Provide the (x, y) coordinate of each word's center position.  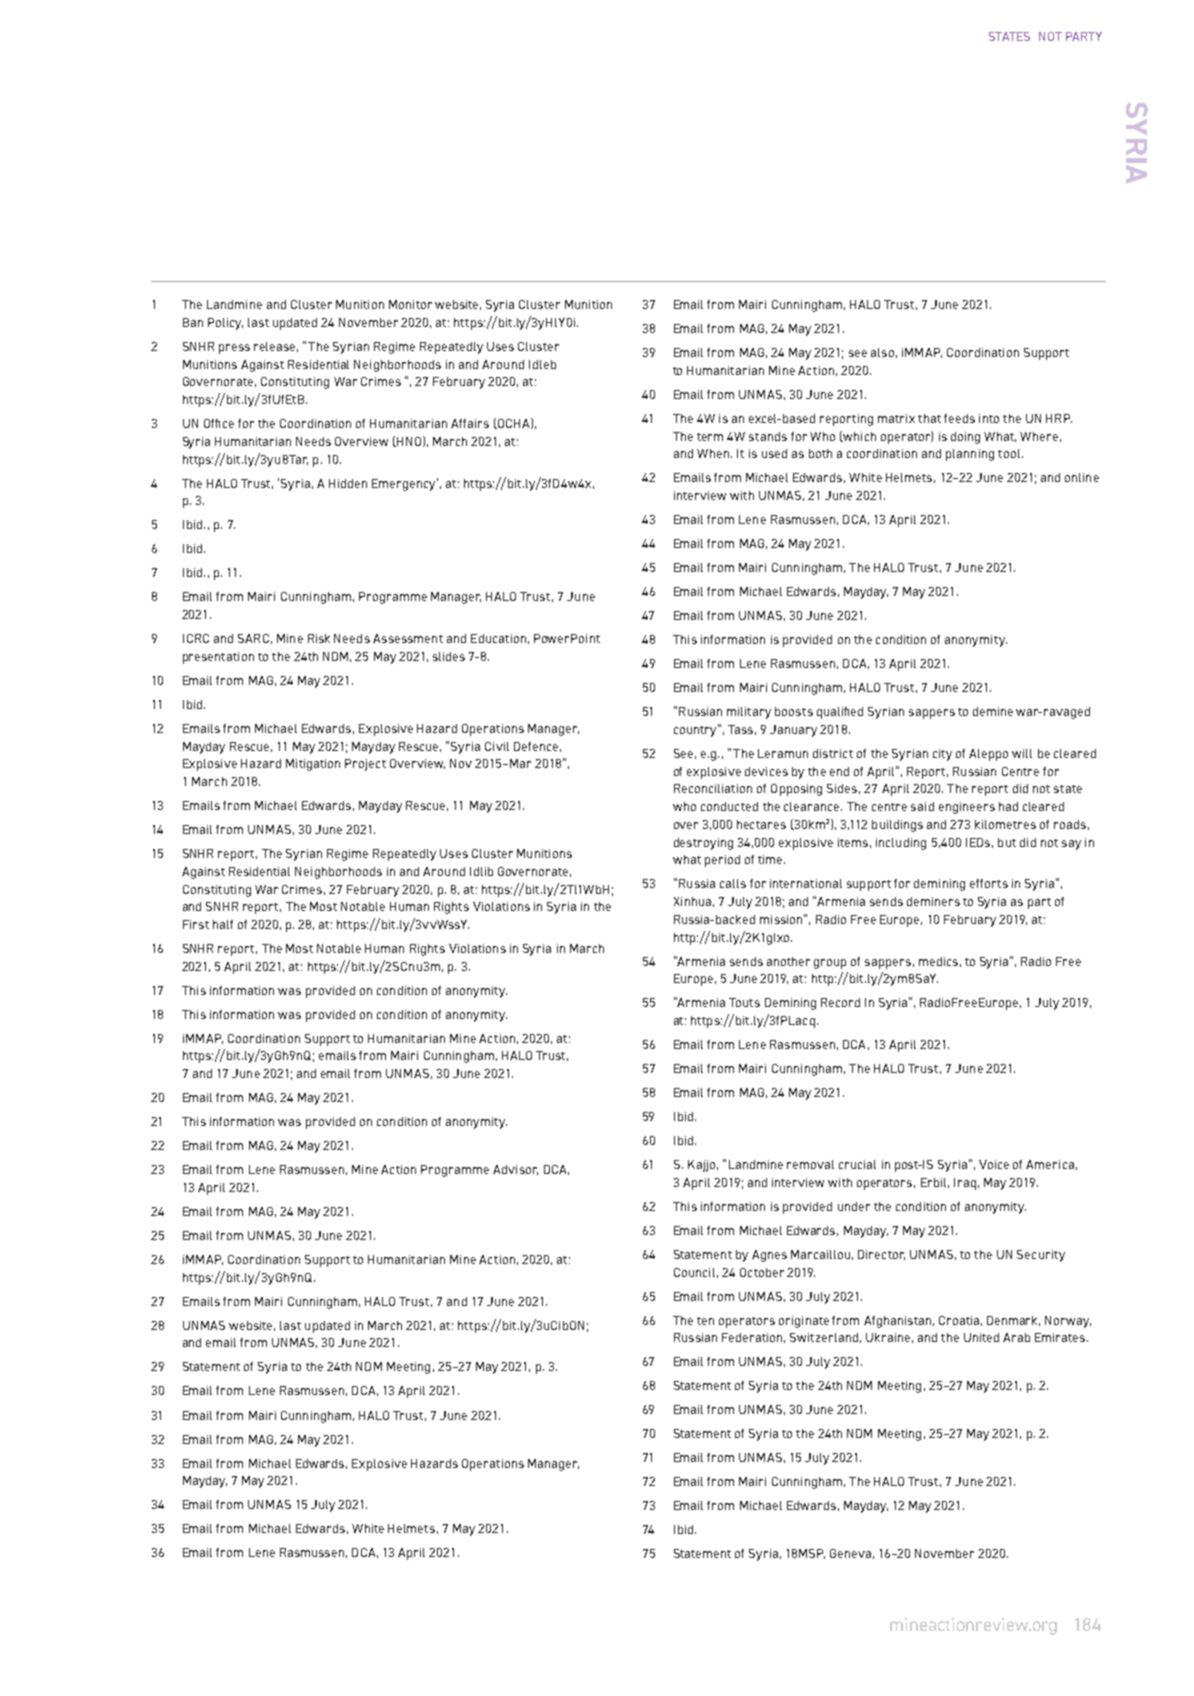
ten (705, 1321)
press (234, 349)
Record (840, 1002)
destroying (703, 844)
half (223, 924)
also (882, 352)
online (1082, 477)
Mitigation (313, 765)
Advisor (515, 1170)
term (710, 437)
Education (498, 638)
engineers (967, 808)
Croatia (959, 1320)
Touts (744, 1002)
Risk (319, 638)
